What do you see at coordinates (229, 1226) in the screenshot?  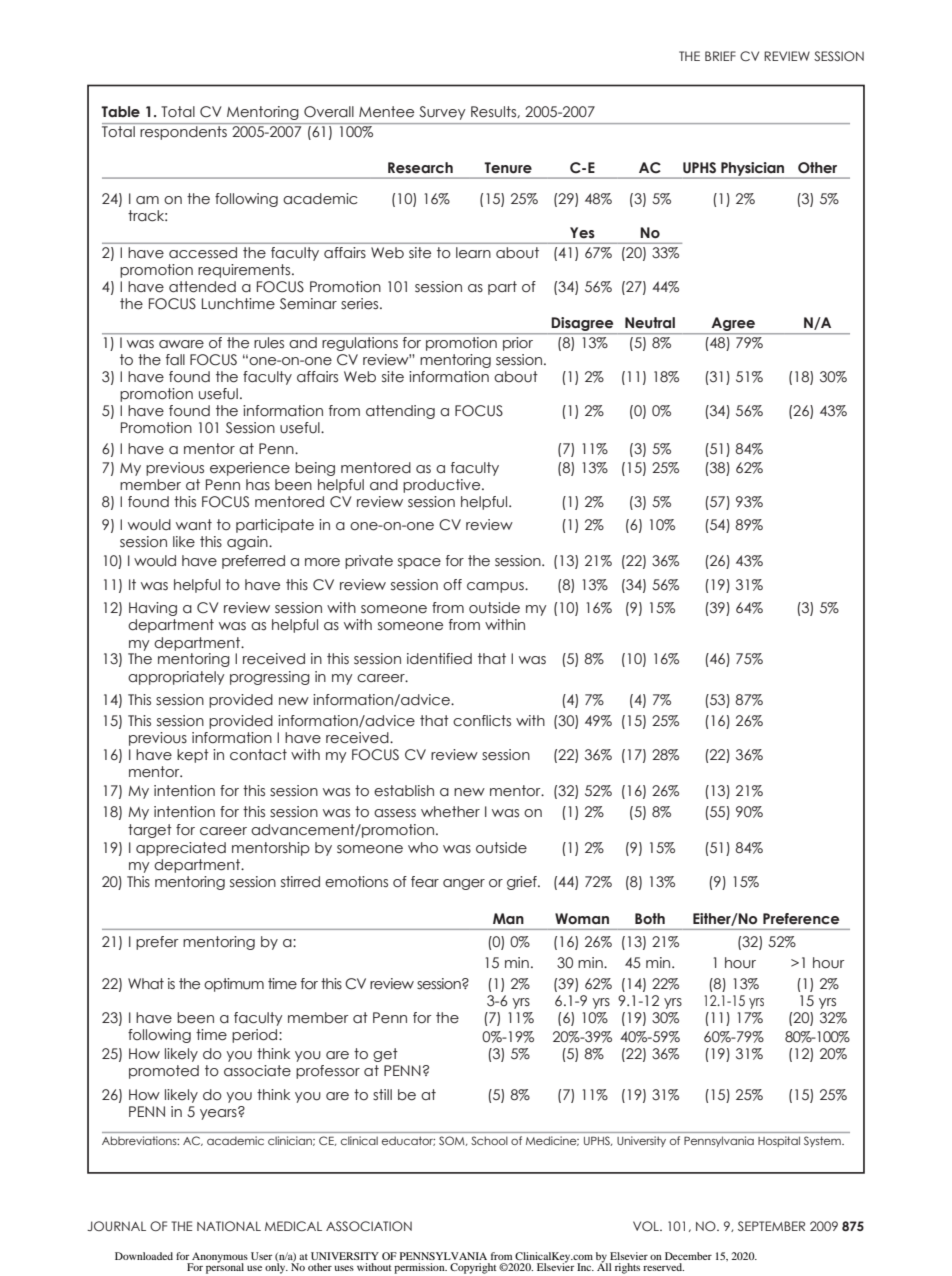 I see `NATIONAL` at bounding box center [229, 1226].
